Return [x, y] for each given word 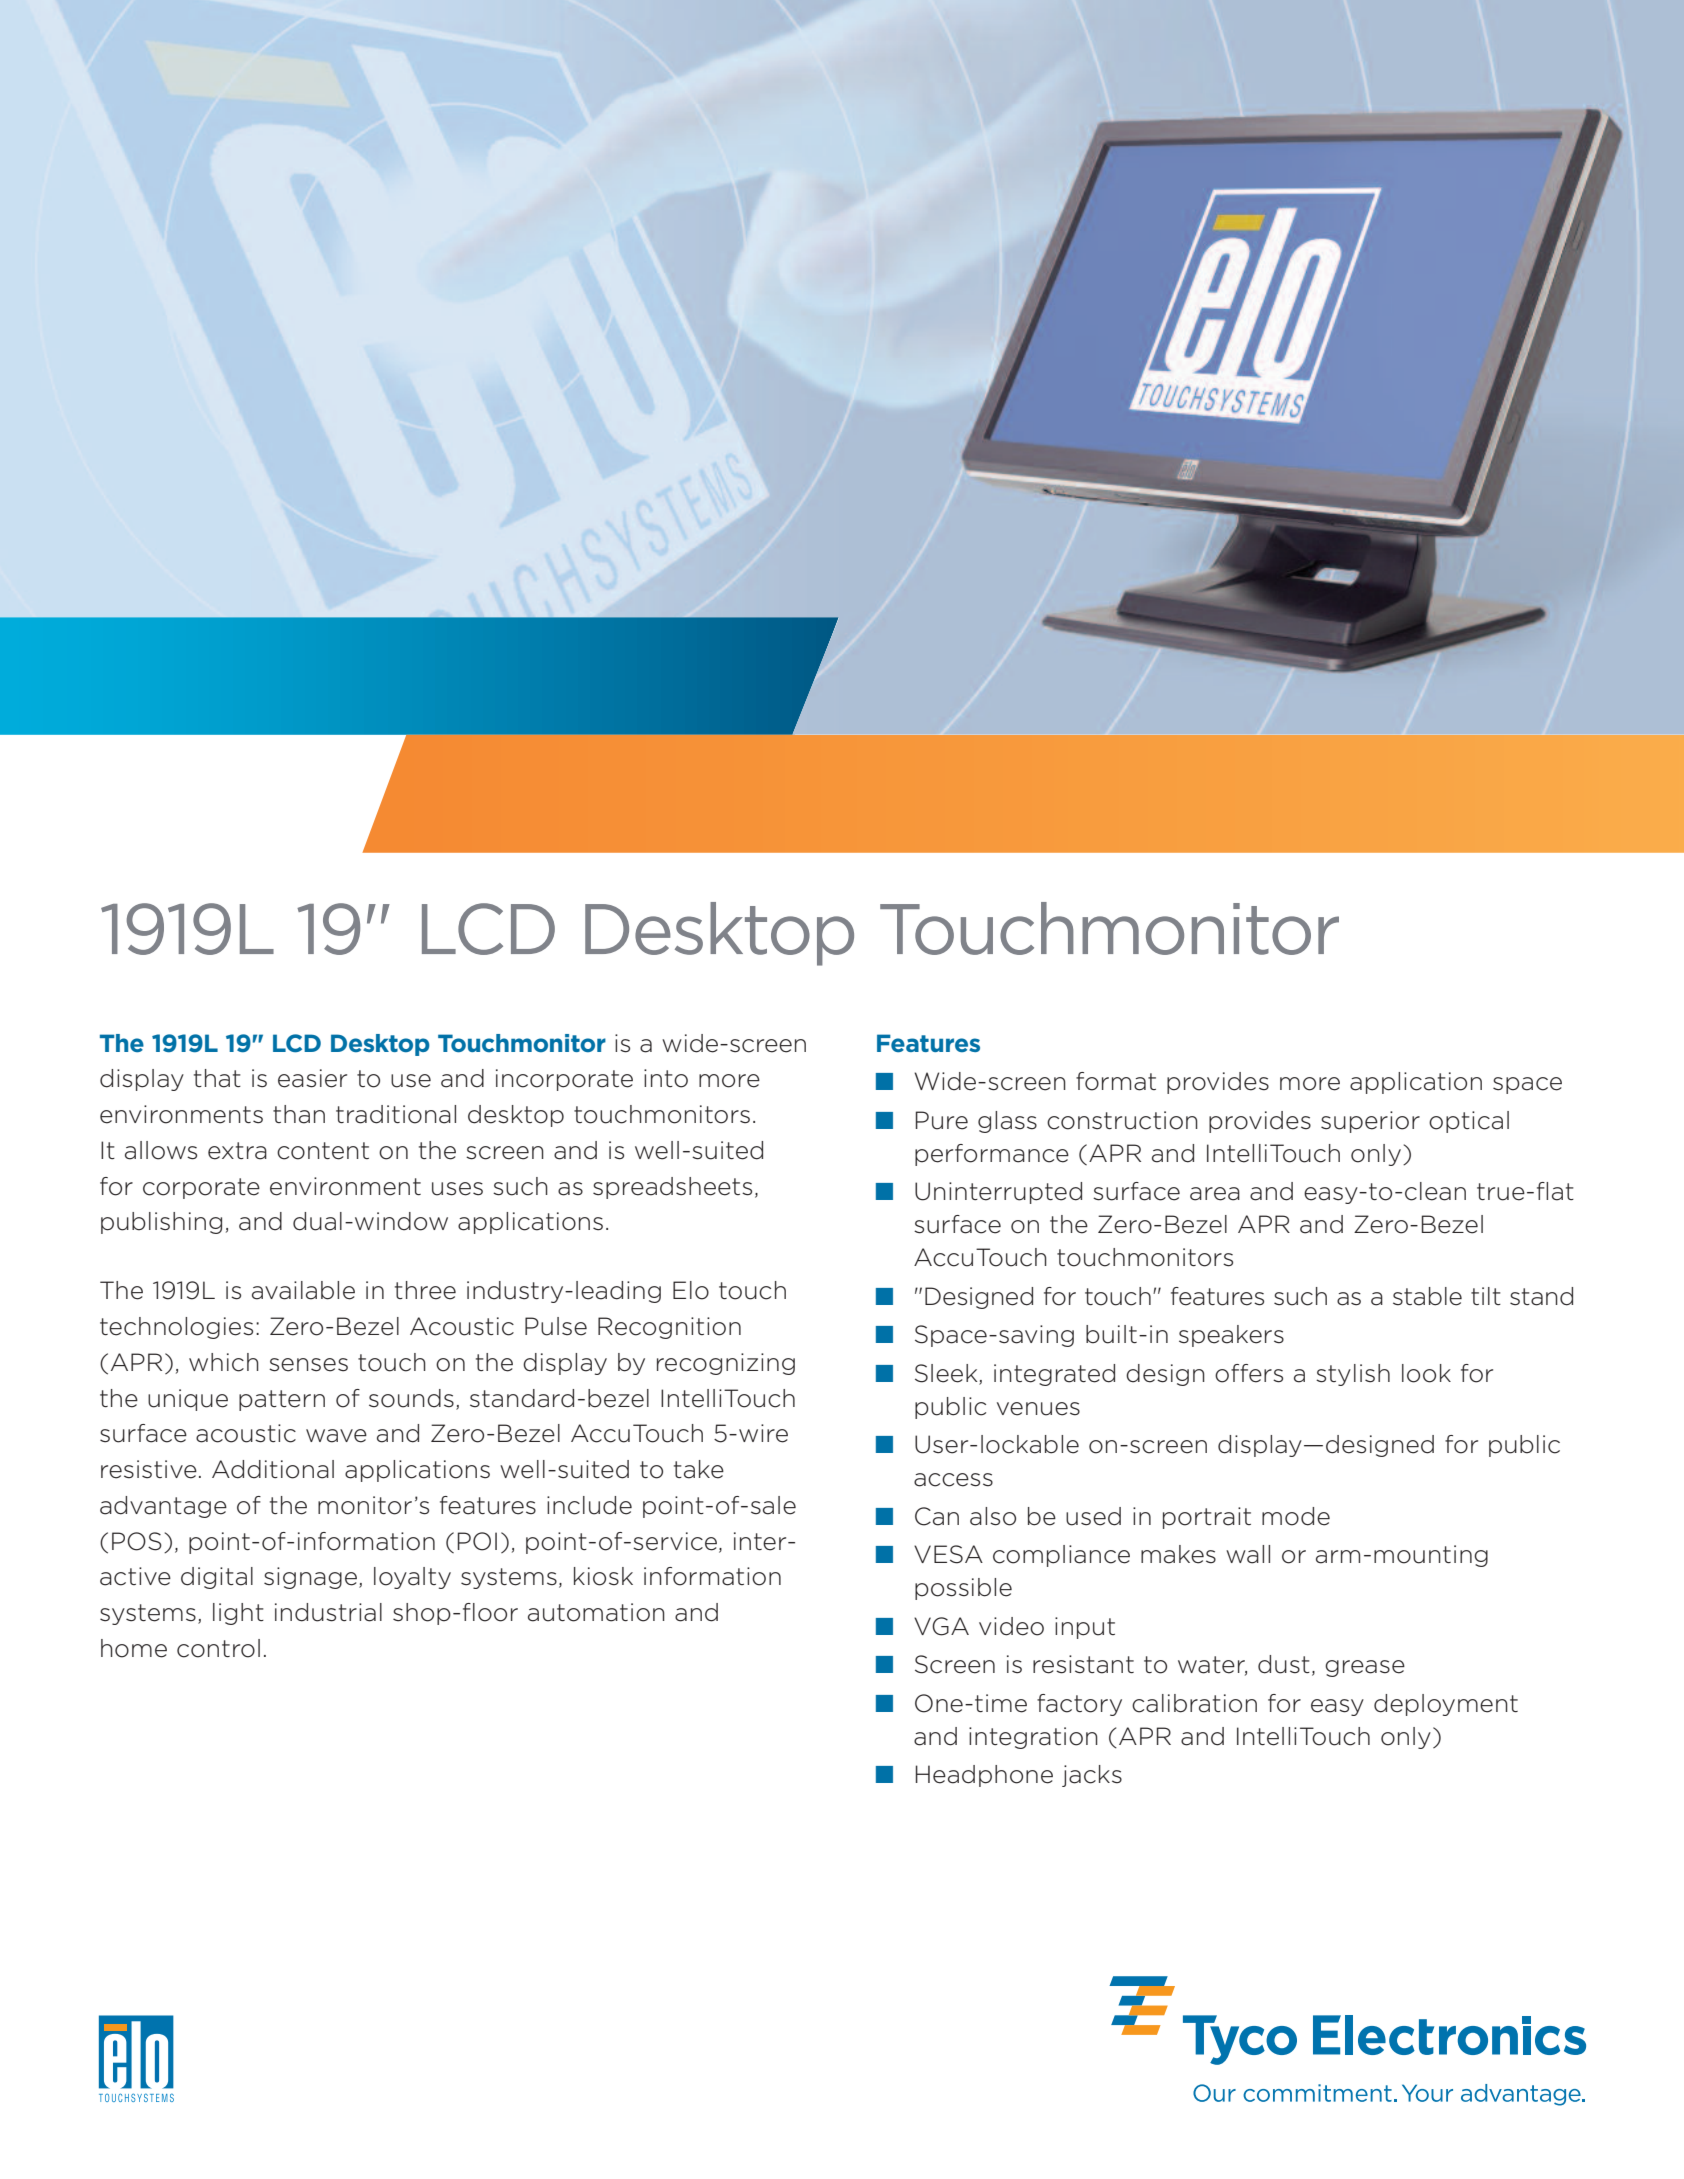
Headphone [984, 1776]
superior [1370, 1122]
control [218, 1648]
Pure [942, 1120]
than [299, 1114]
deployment [1446, 1705]
